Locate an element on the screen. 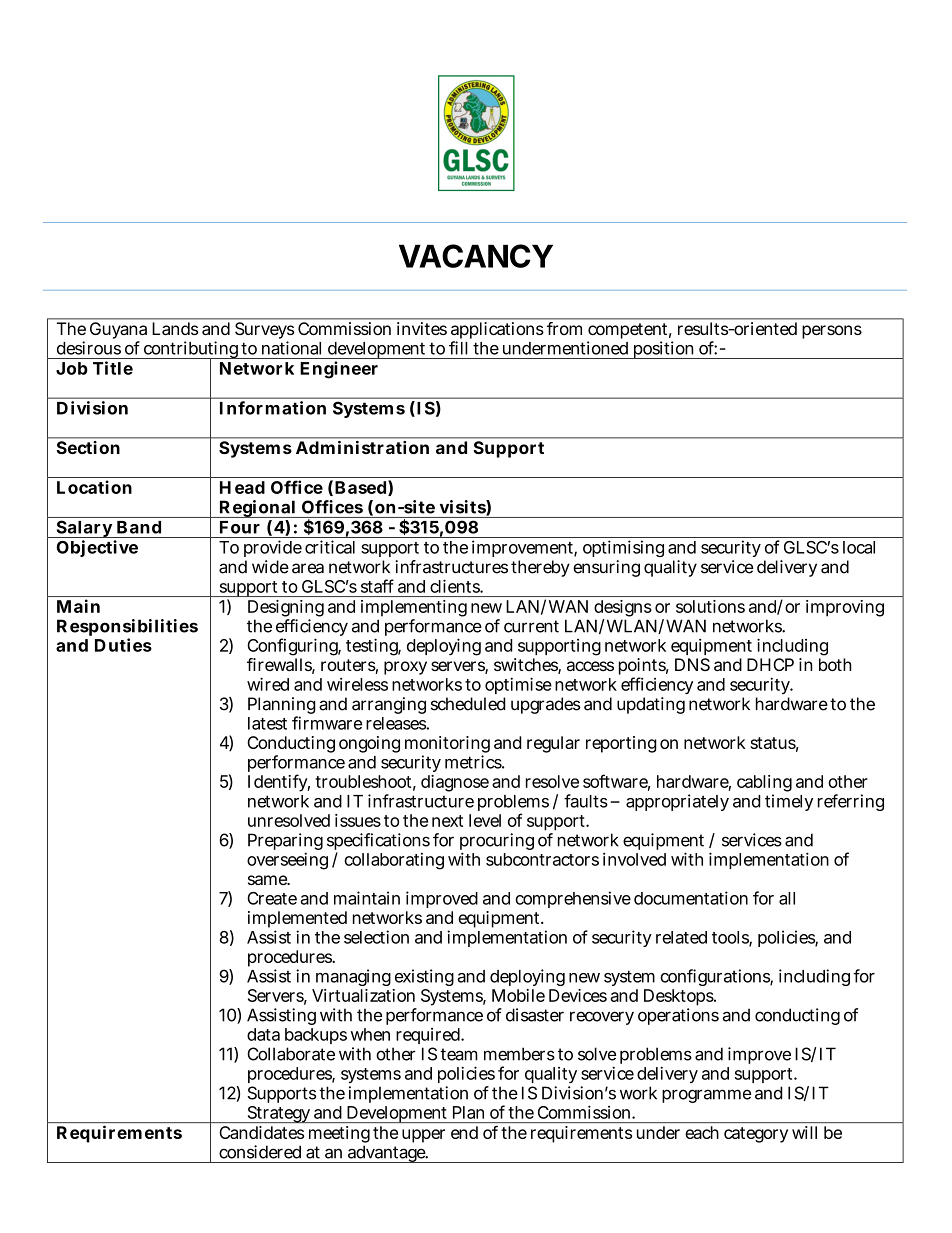  Administration is located at coordinates (362, 447).
